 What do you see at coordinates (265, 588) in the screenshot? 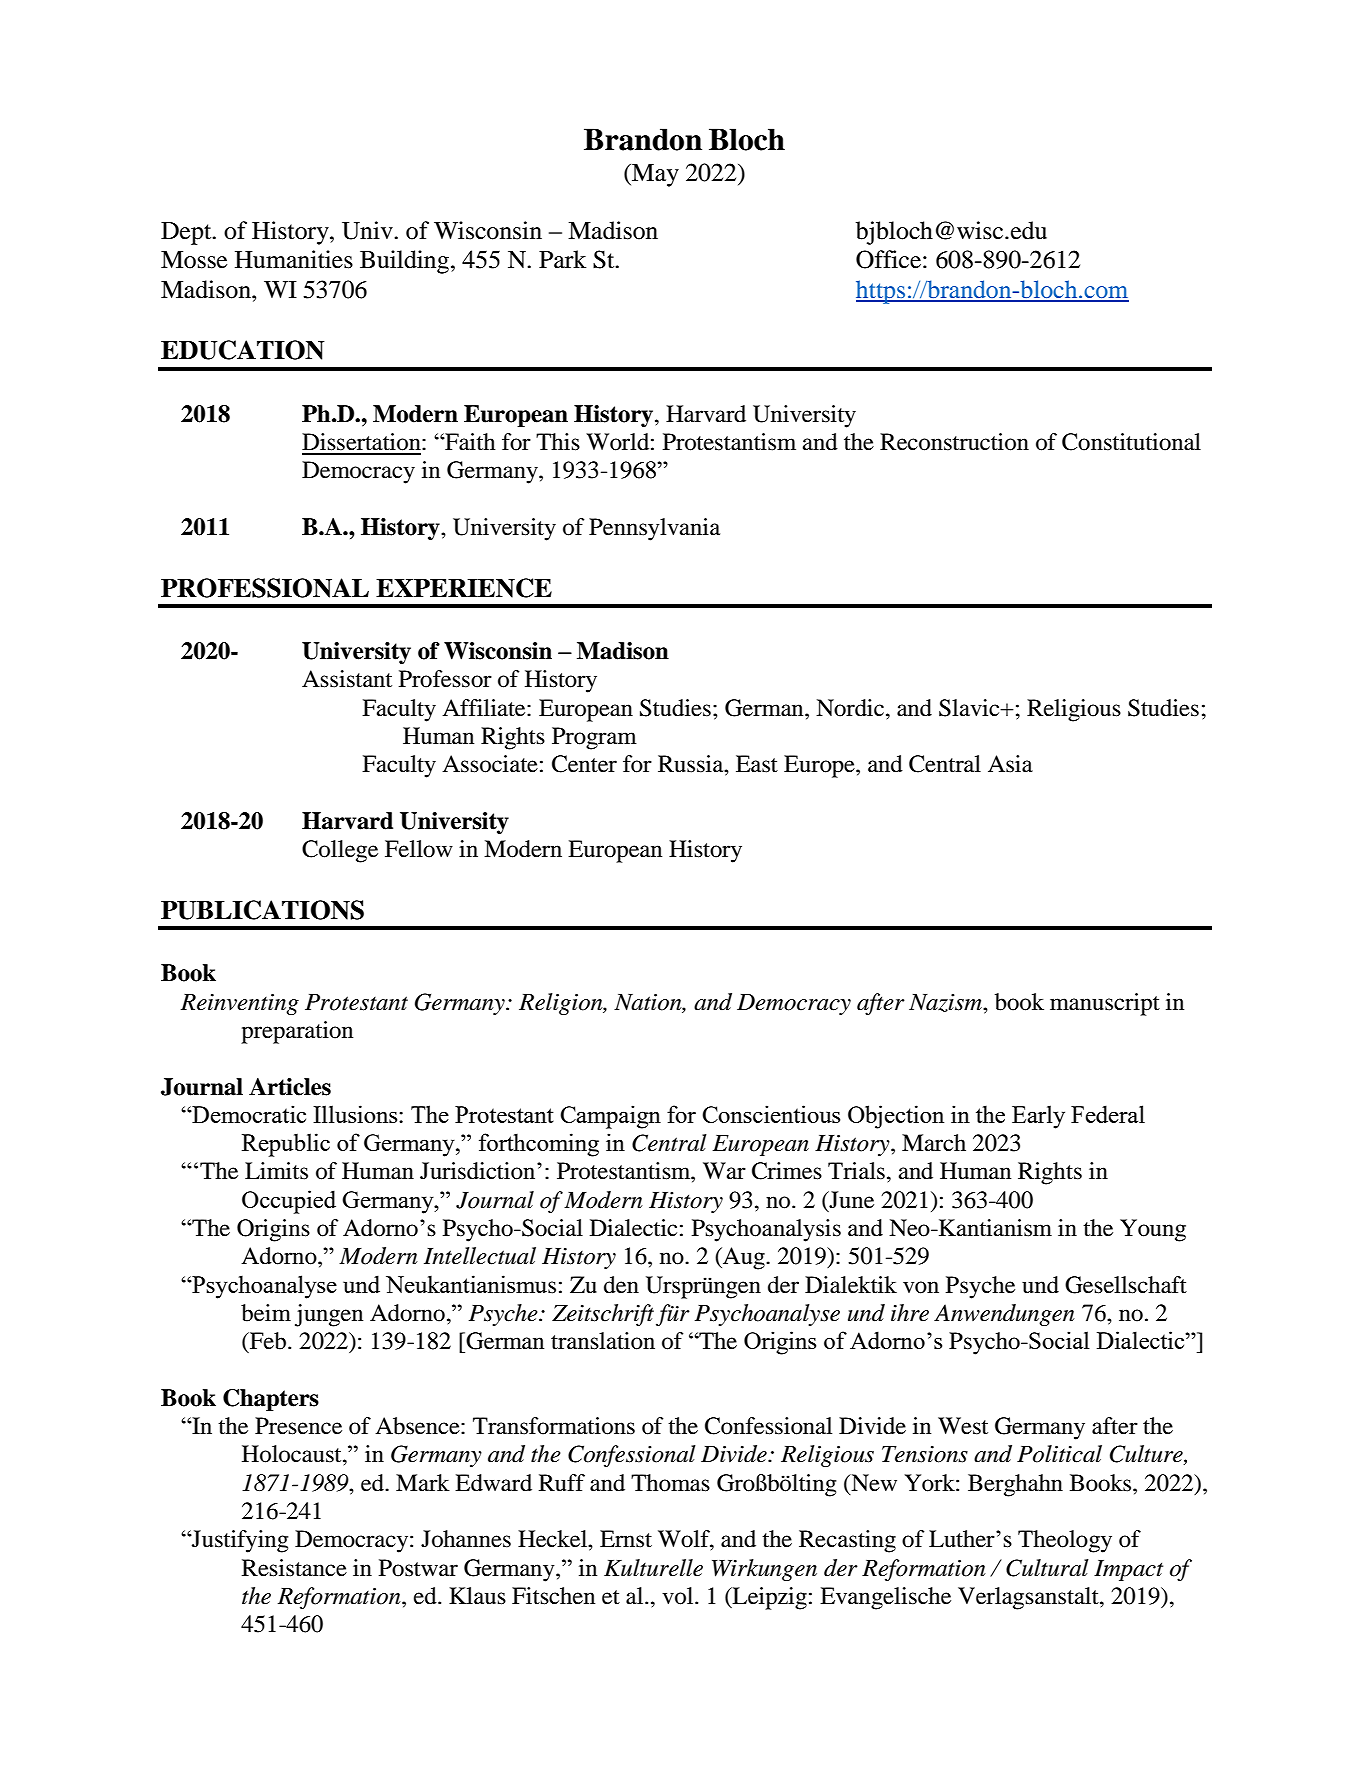
I see `PROFESSIONAL` at bounding box center [265, 588].
